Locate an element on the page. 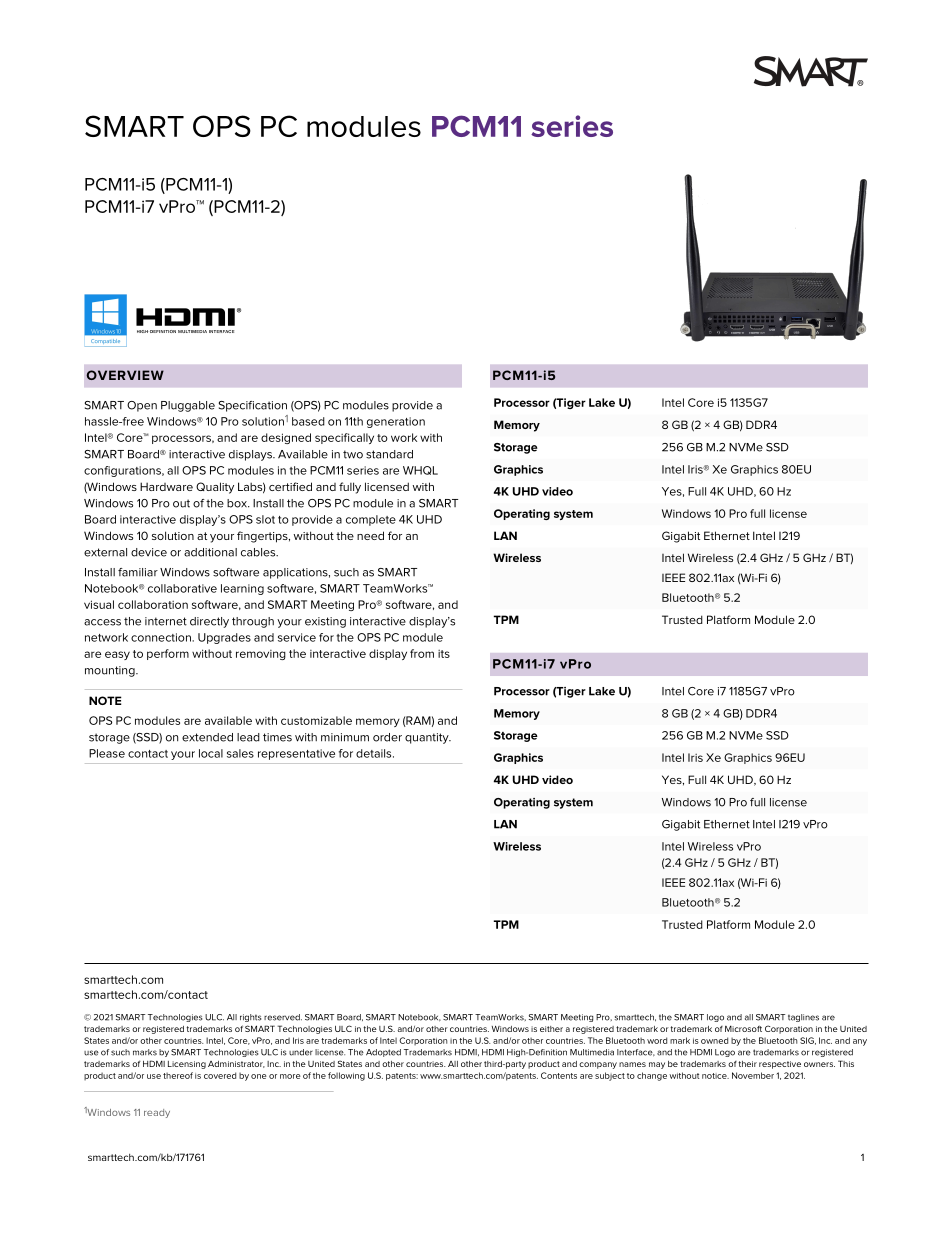 Image resolution: width=952 pixels, height=1233 pixels. generation is located at coordinates (396, 422).
